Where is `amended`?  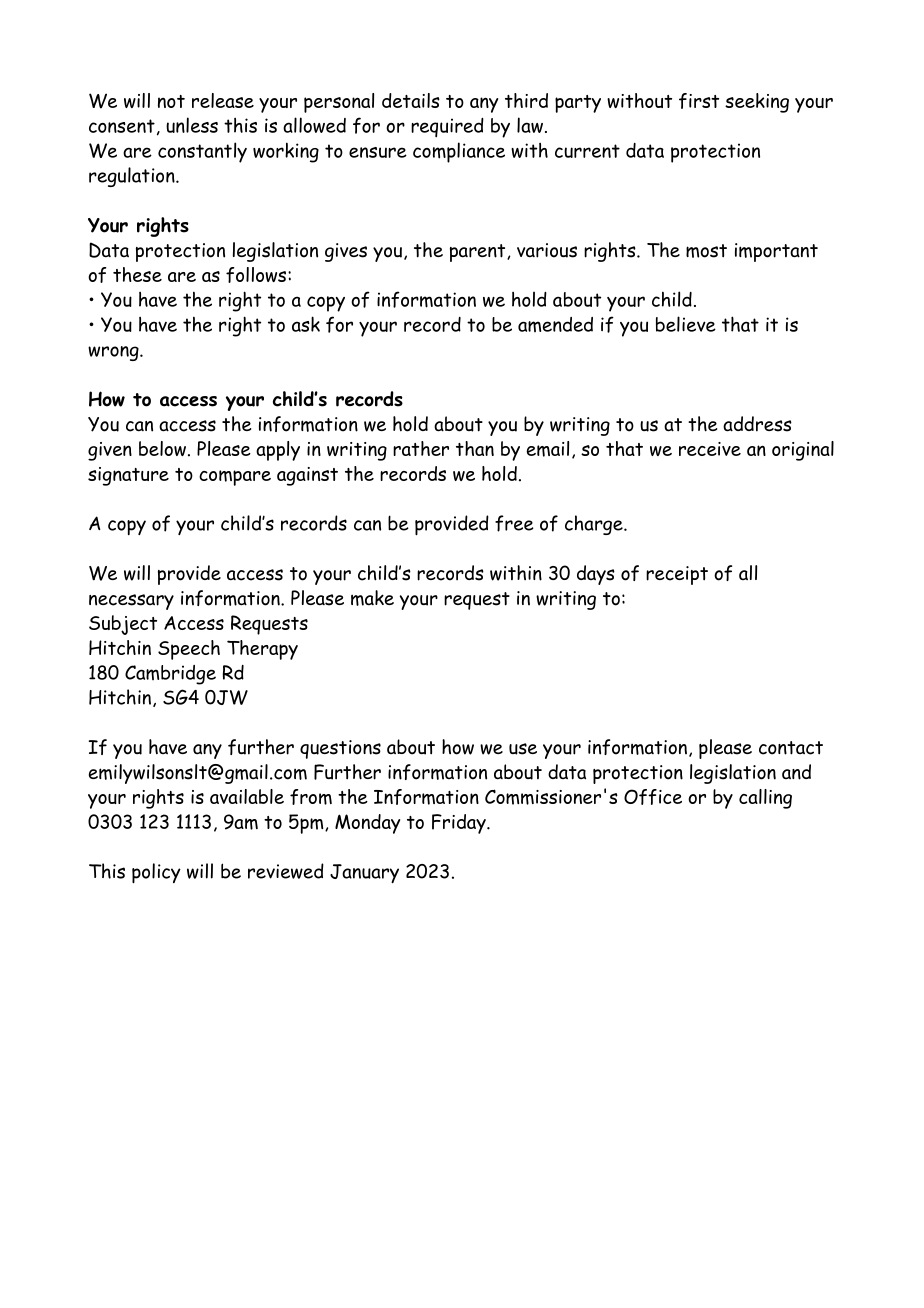 amended is located at coordinates (555, 324).
